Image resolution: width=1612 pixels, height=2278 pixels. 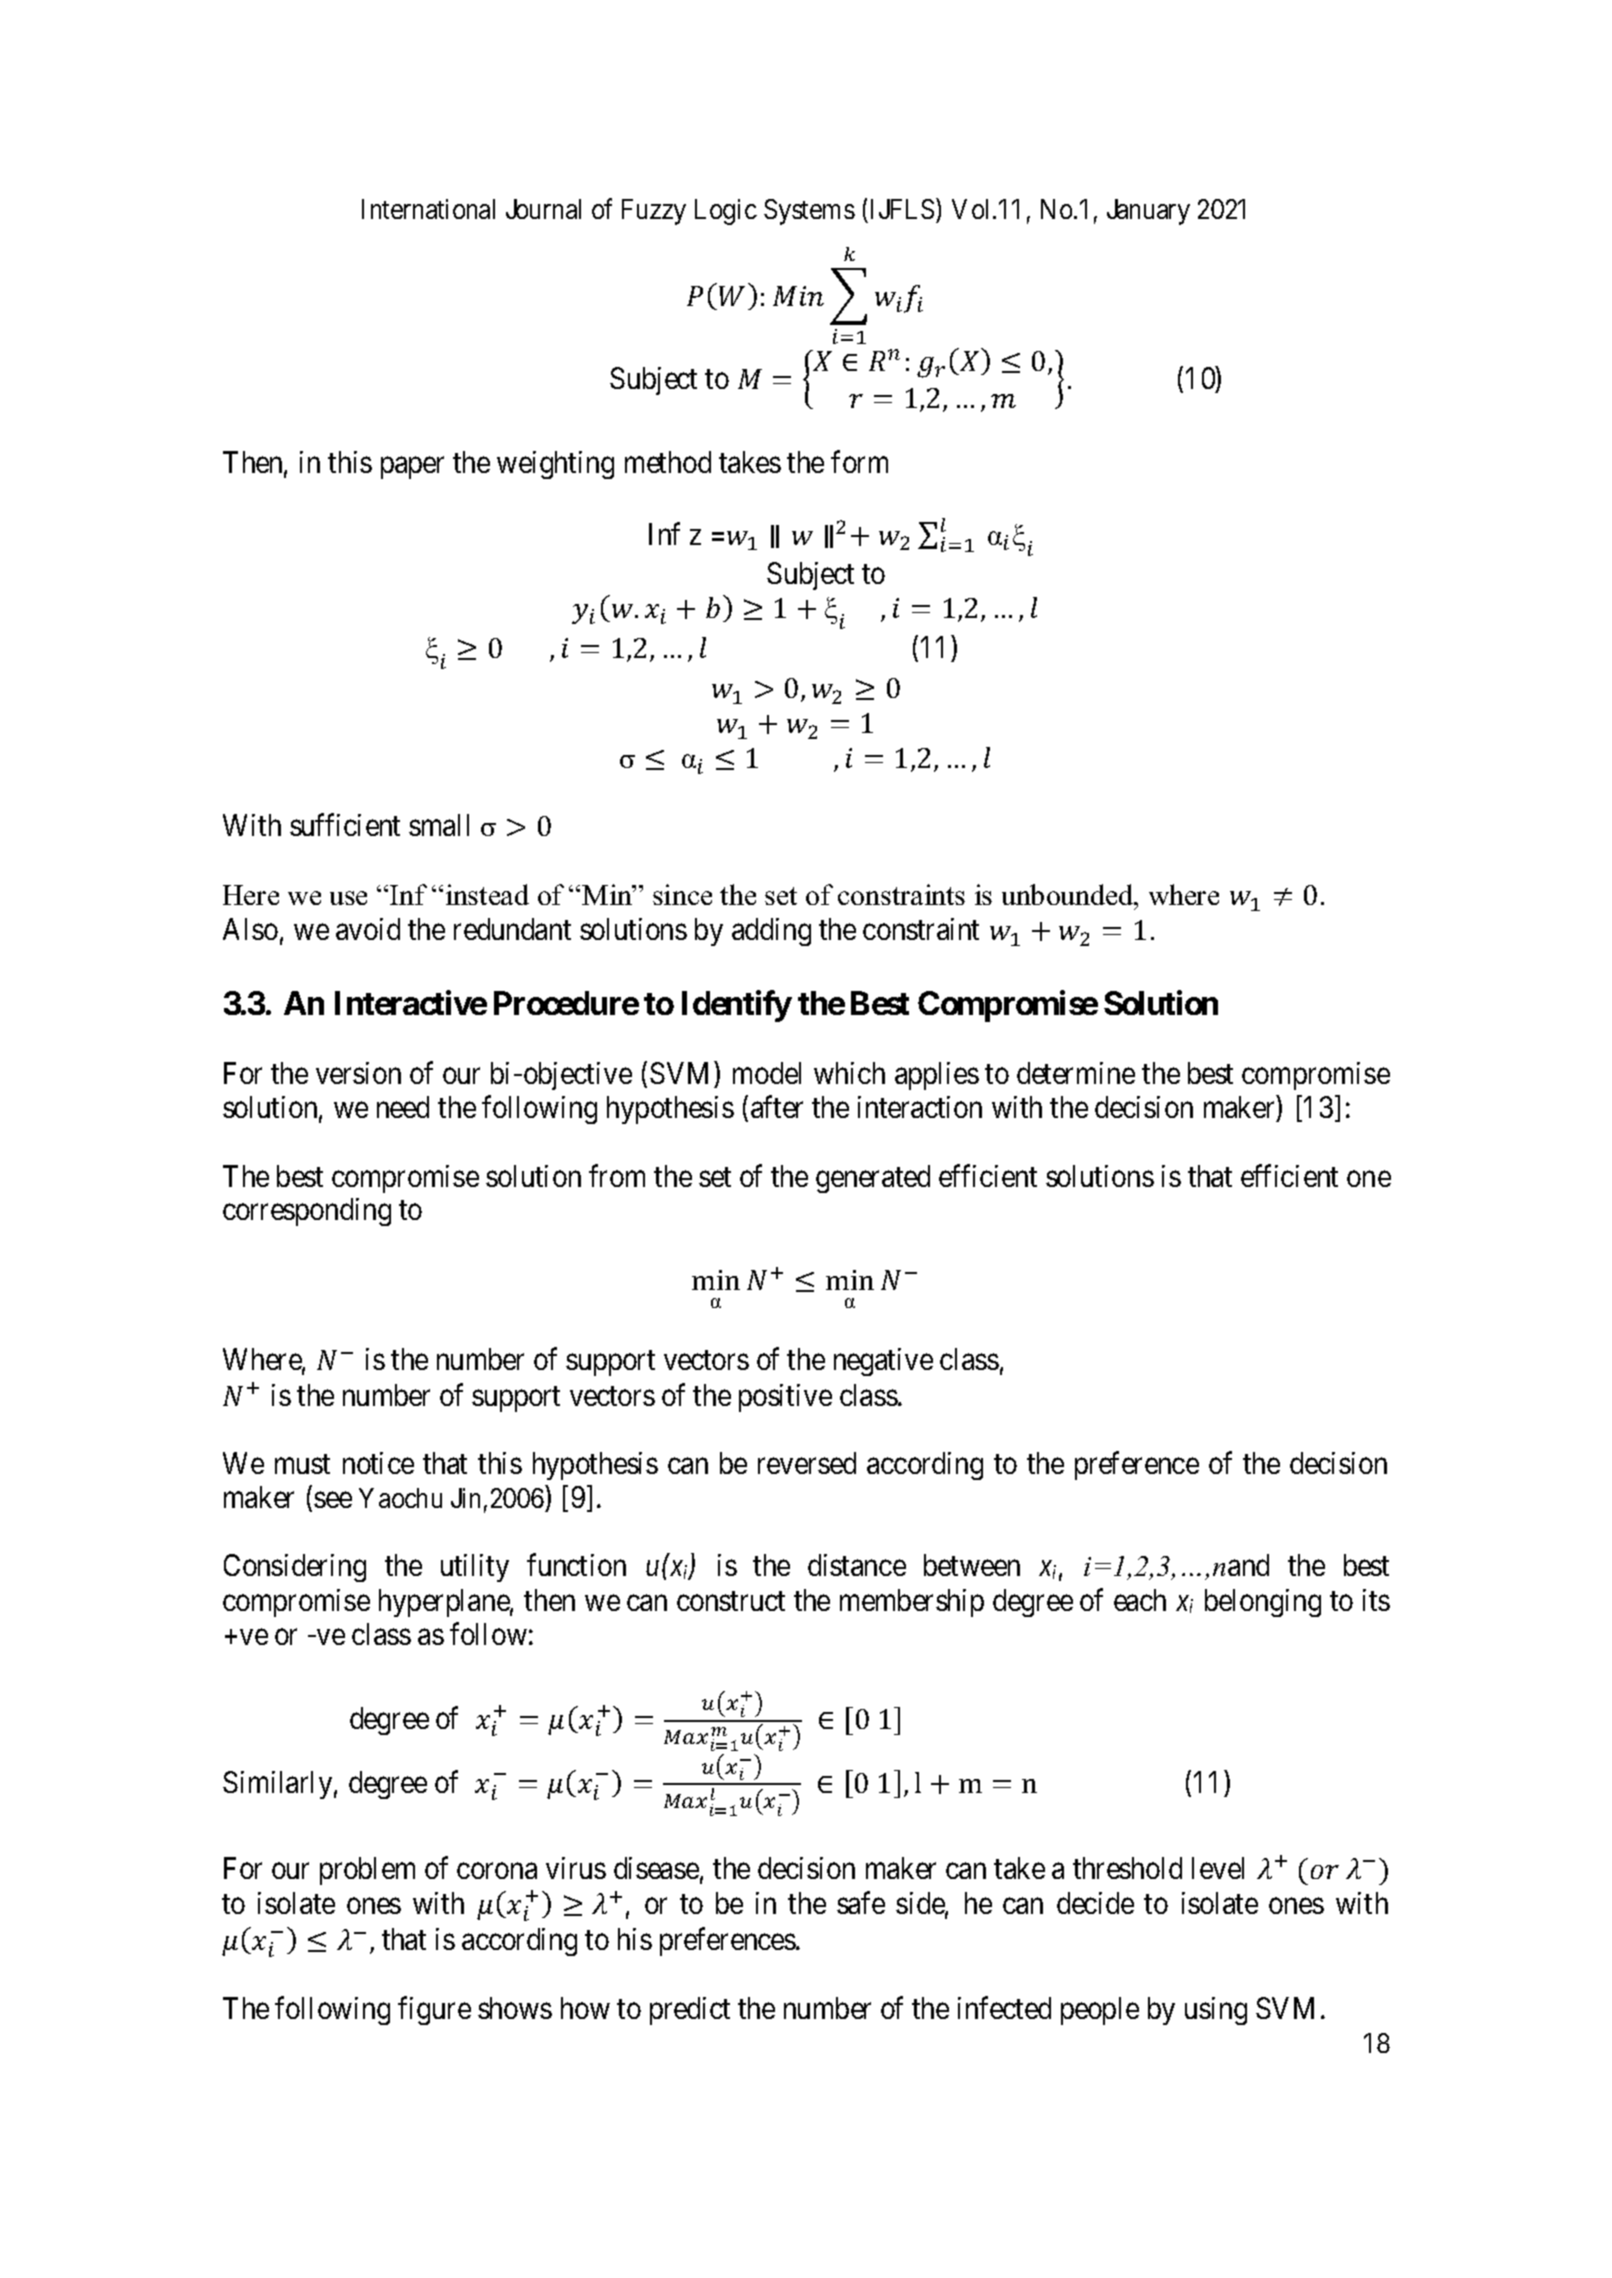 I want to click on January, so click(x=1148, y=212).
